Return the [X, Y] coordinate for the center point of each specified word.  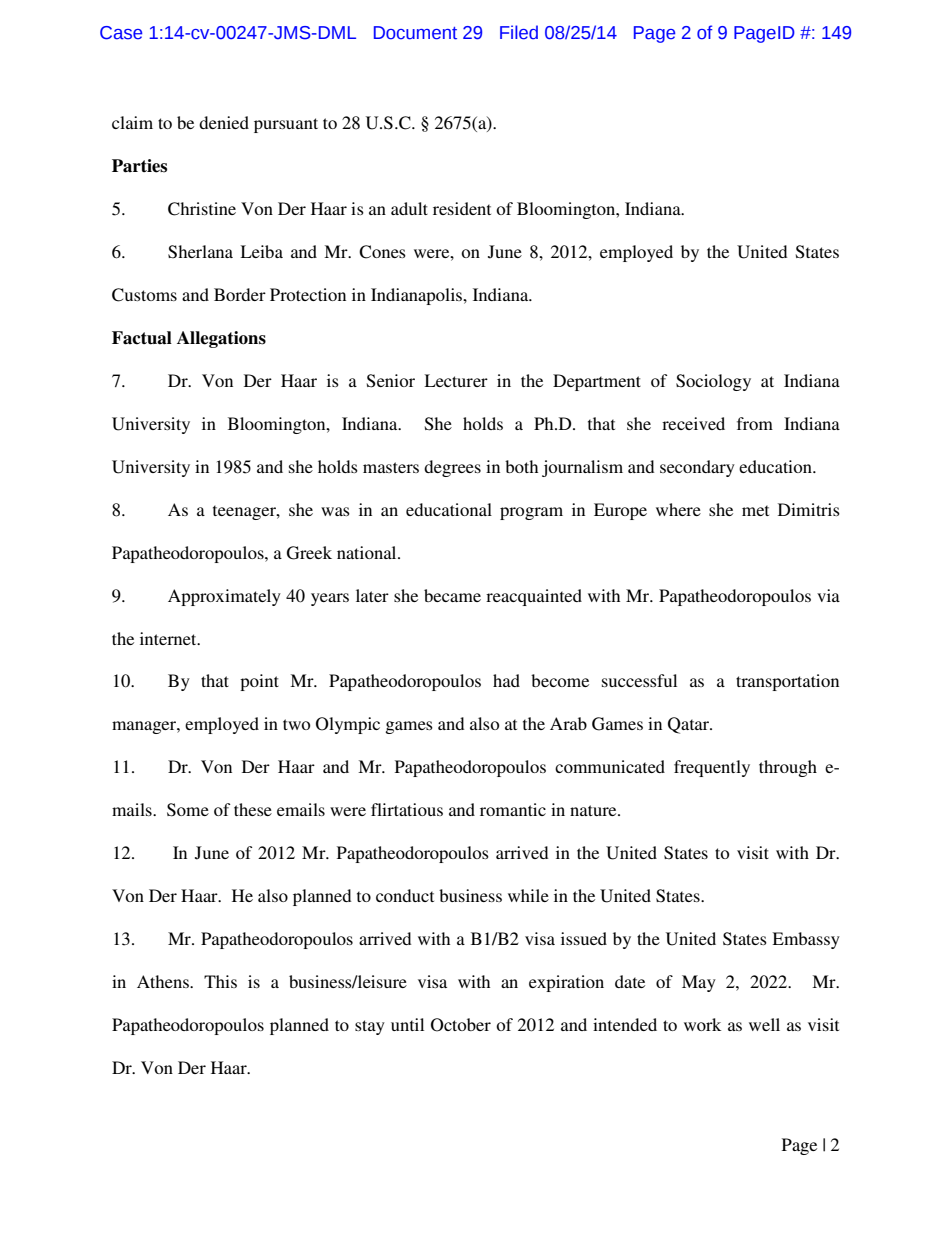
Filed [519, 32]
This [220, 981]
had [506, 680]
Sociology [713, 382]
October [461, 1025]
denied [224, 122]
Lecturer [456, 380]
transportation [787, 682]
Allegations [221, 339]
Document [415, 33]
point [259, 682]
